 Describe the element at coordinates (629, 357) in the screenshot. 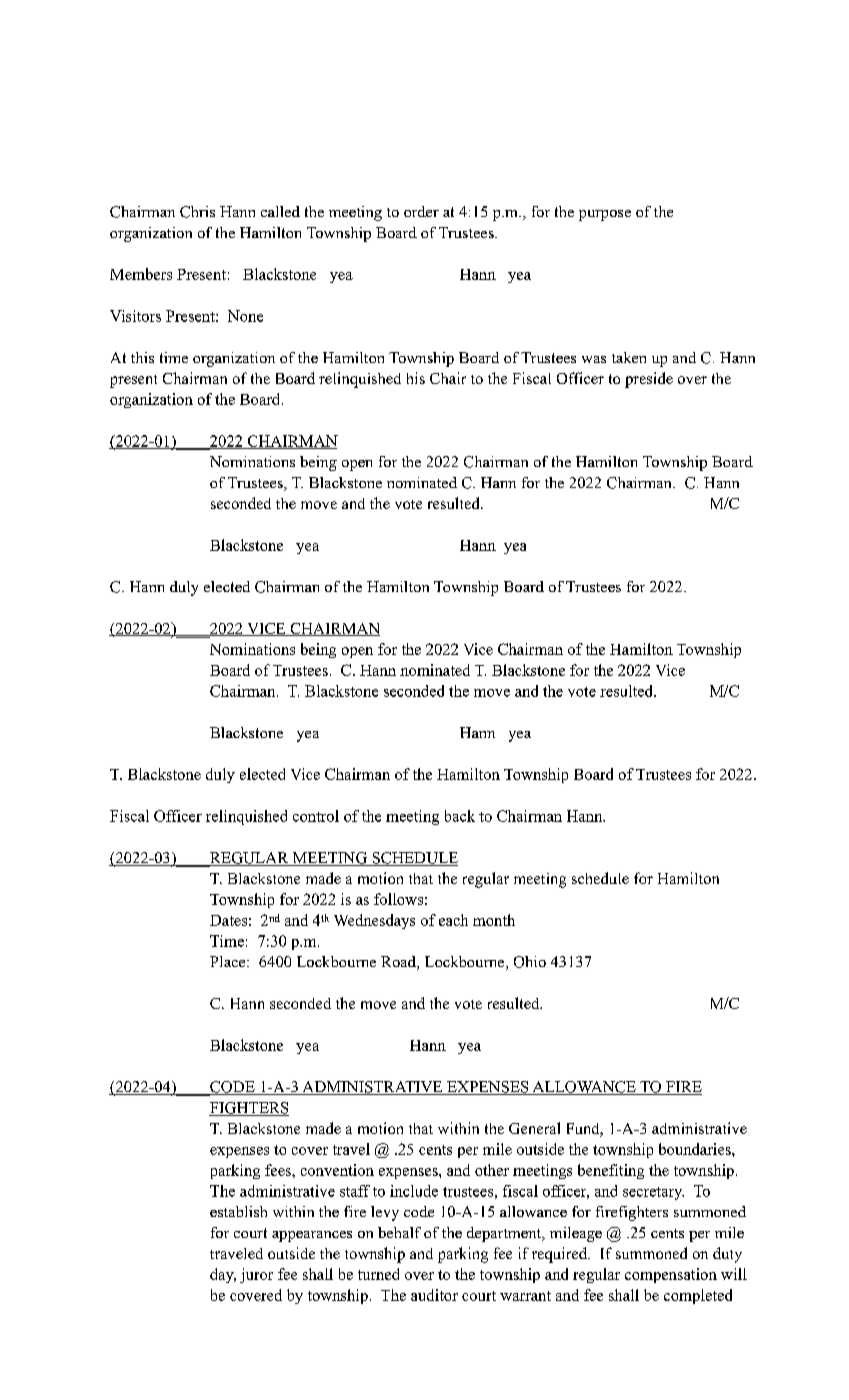

I see `taken` at that location.
